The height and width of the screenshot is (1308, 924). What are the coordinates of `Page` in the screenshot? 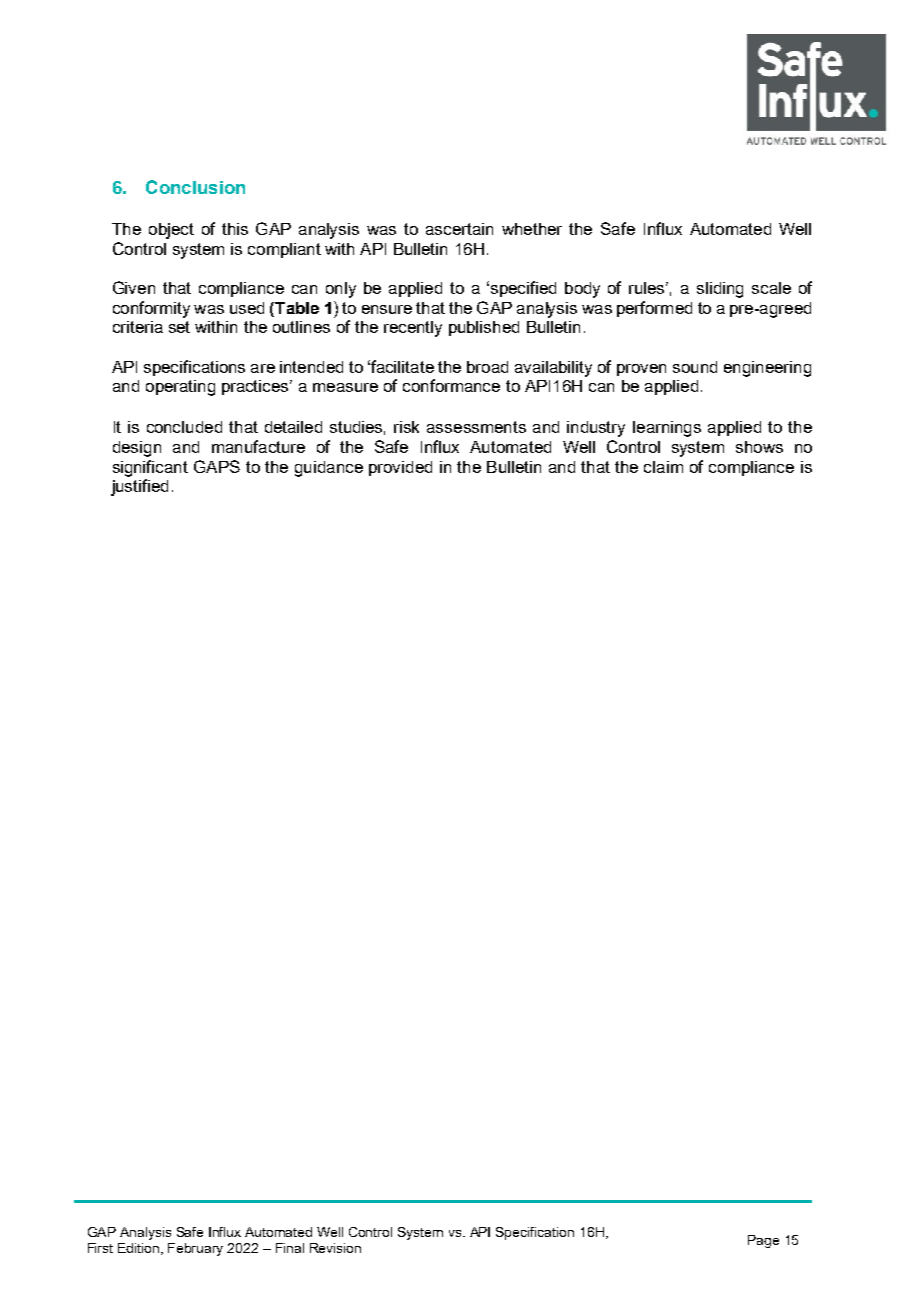 It's located at (763, 1241).
